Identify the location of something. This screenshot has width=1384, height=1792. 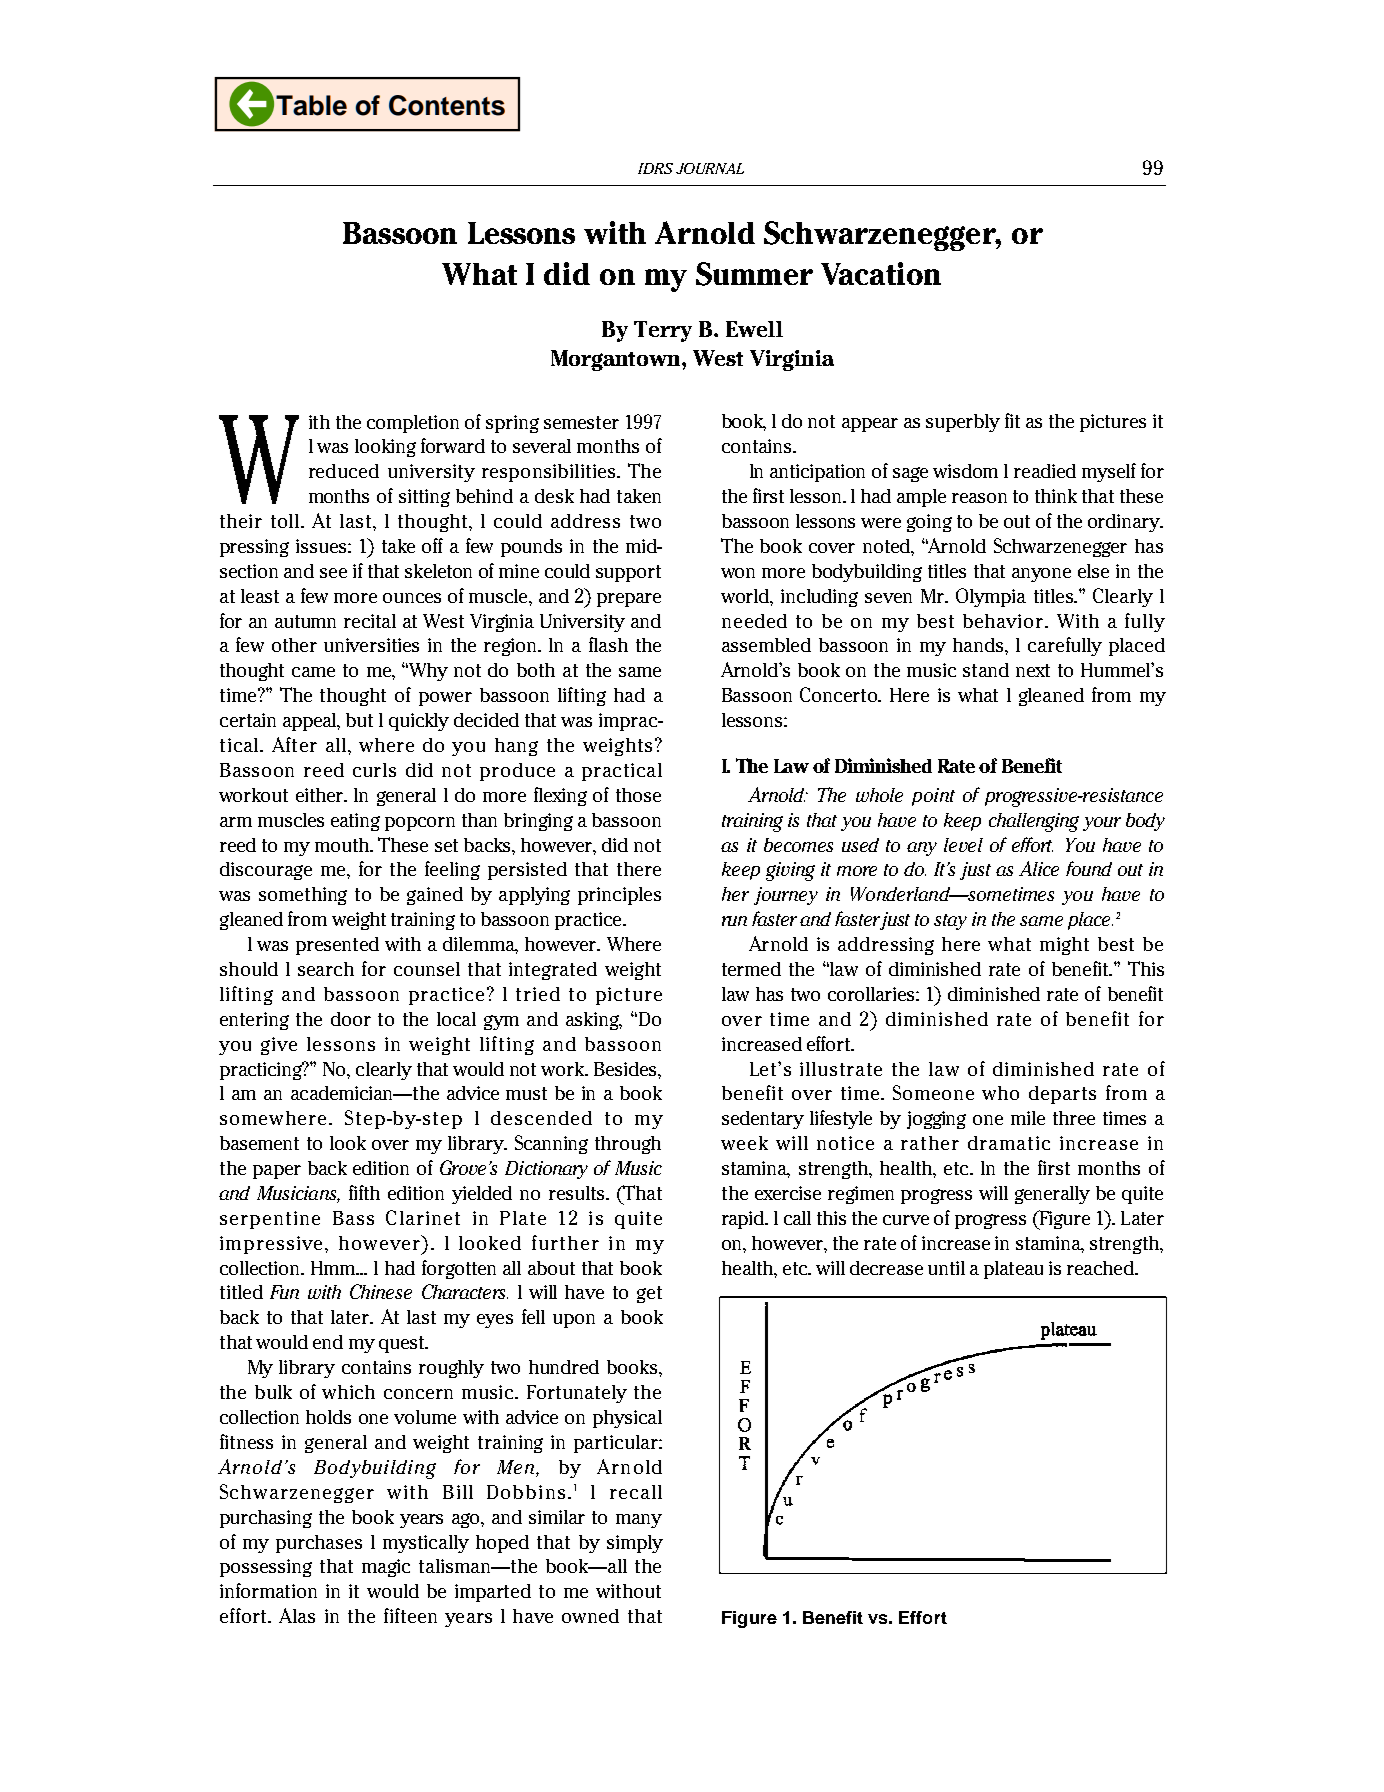
(303, 896).
